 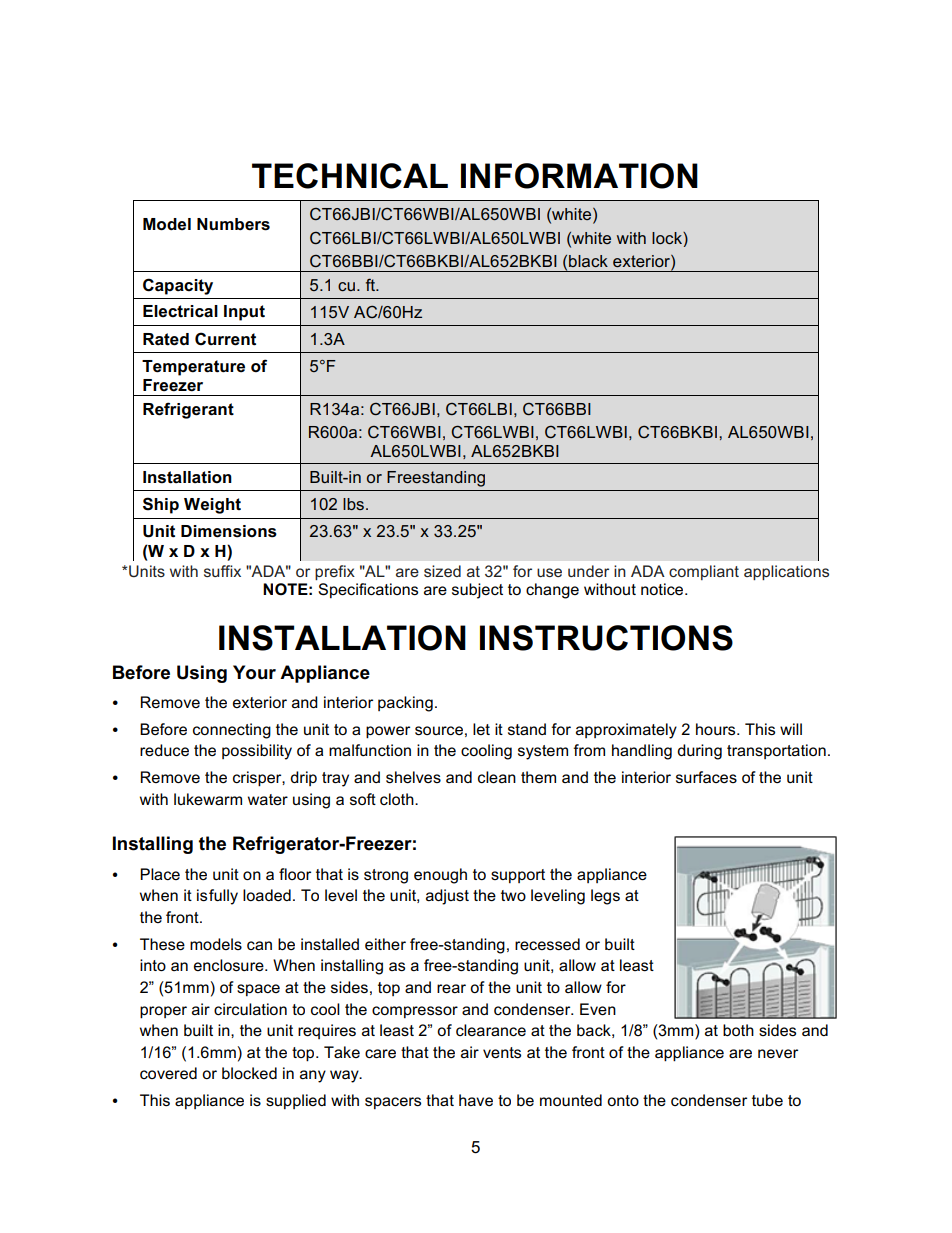 What do you see at coordinates (168, 1073) in the document?
I see `covered` at bounding box center [168, 1073].
